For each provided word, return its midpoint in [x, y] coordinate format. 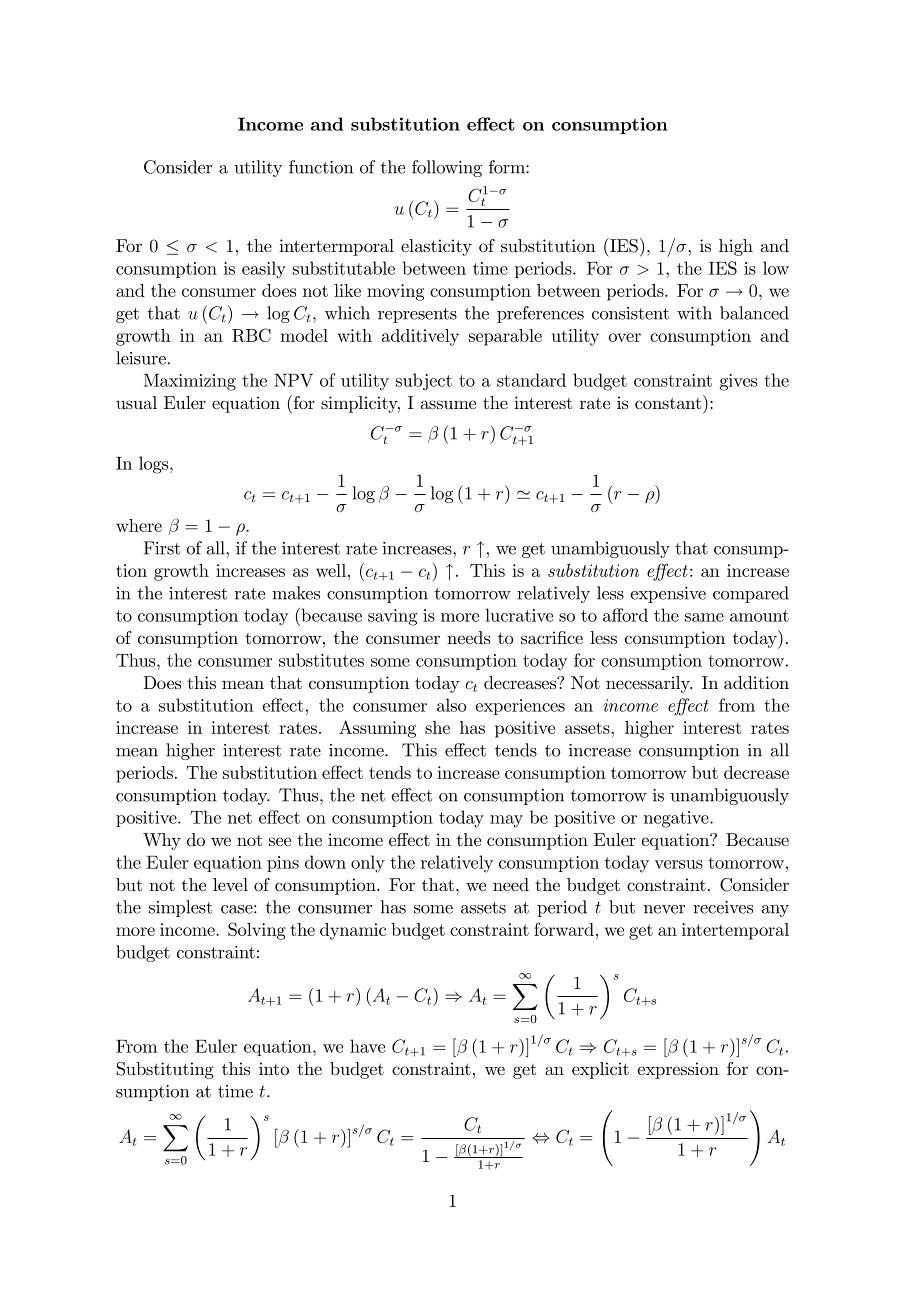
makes [296, 593]
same [704, 617]
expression [678, 1070]
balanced [754, 313]
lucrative [519, 615]
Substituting [165, 1070]
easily [264, 270]
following [447, 168]
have [367, 1046]
